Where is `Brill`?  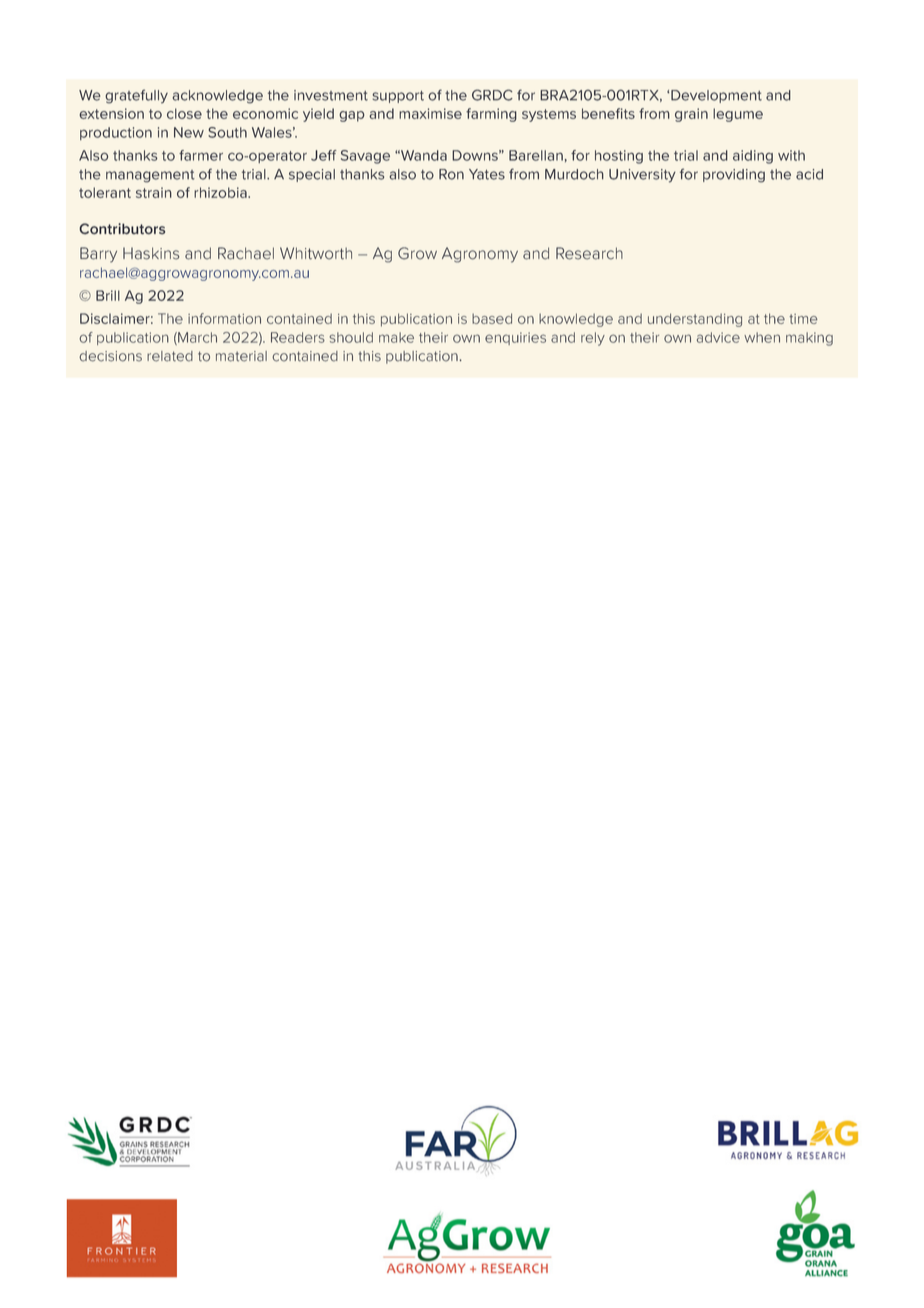
Brill is located at coordinates (108, 295).
